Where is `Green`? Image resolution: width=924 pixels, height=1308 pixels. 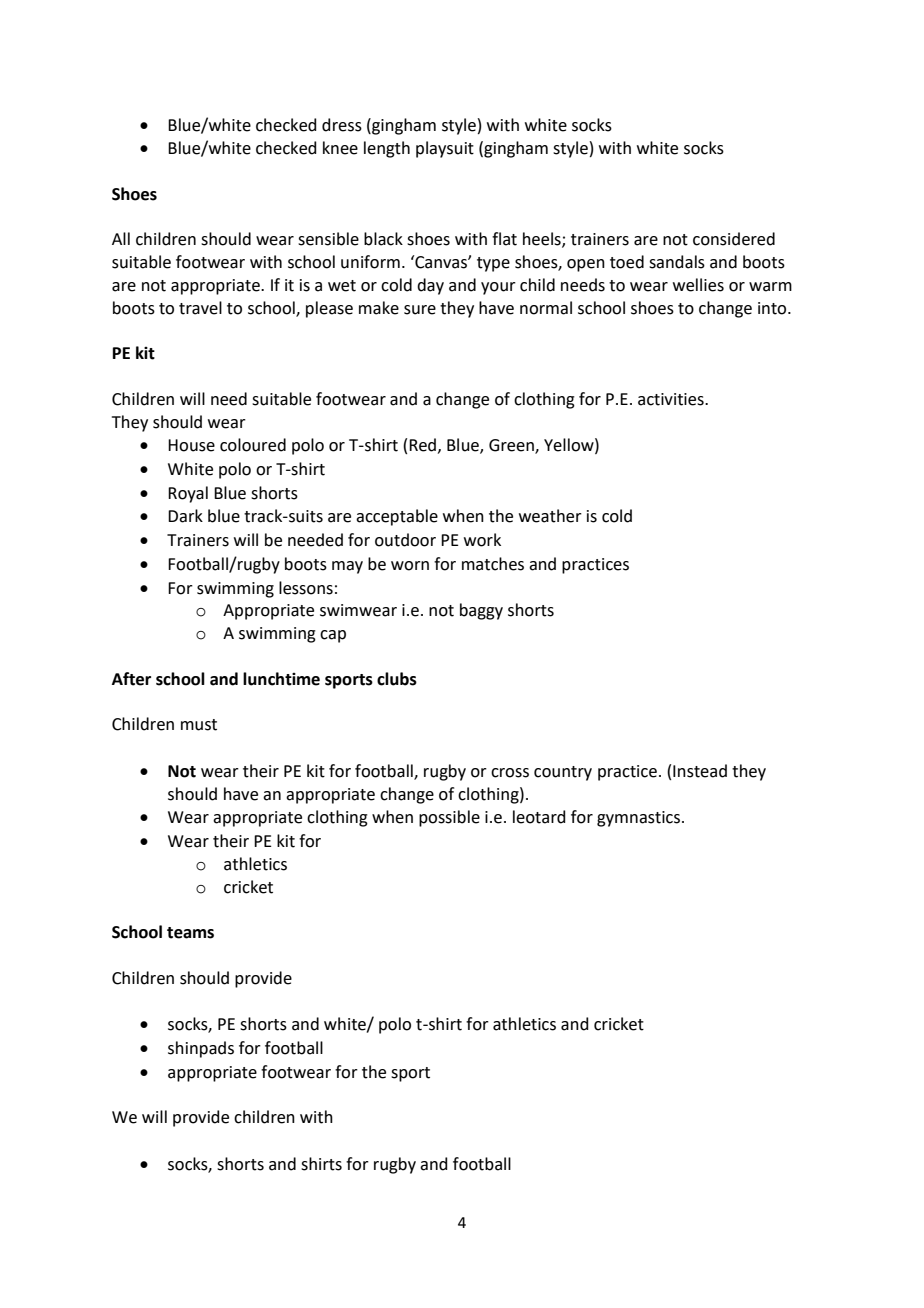
Green is located at coordinates (512, 446).
